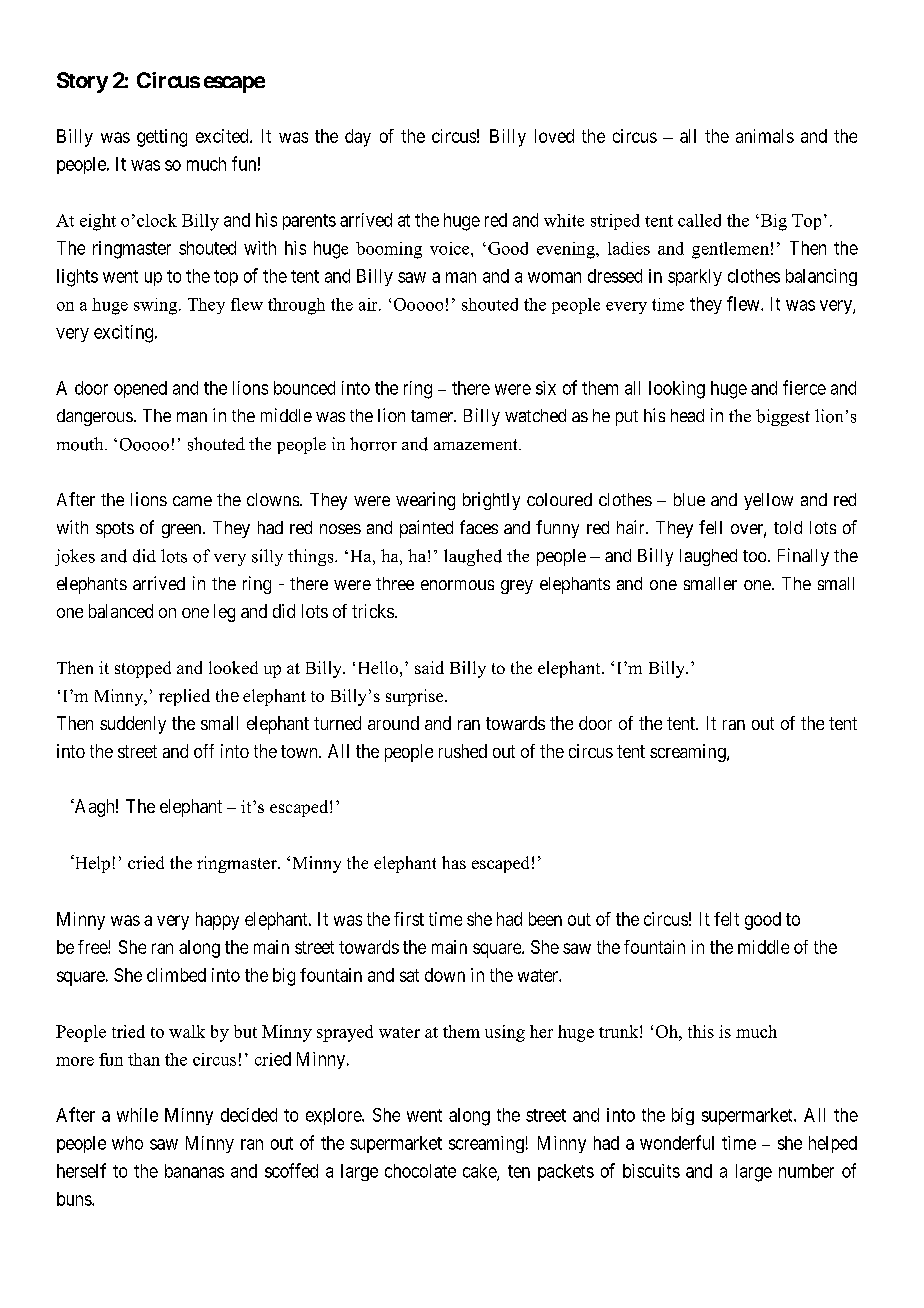  Describe the element at coordinates (420, 1171) in the page. I see `chocolate` at that location.
